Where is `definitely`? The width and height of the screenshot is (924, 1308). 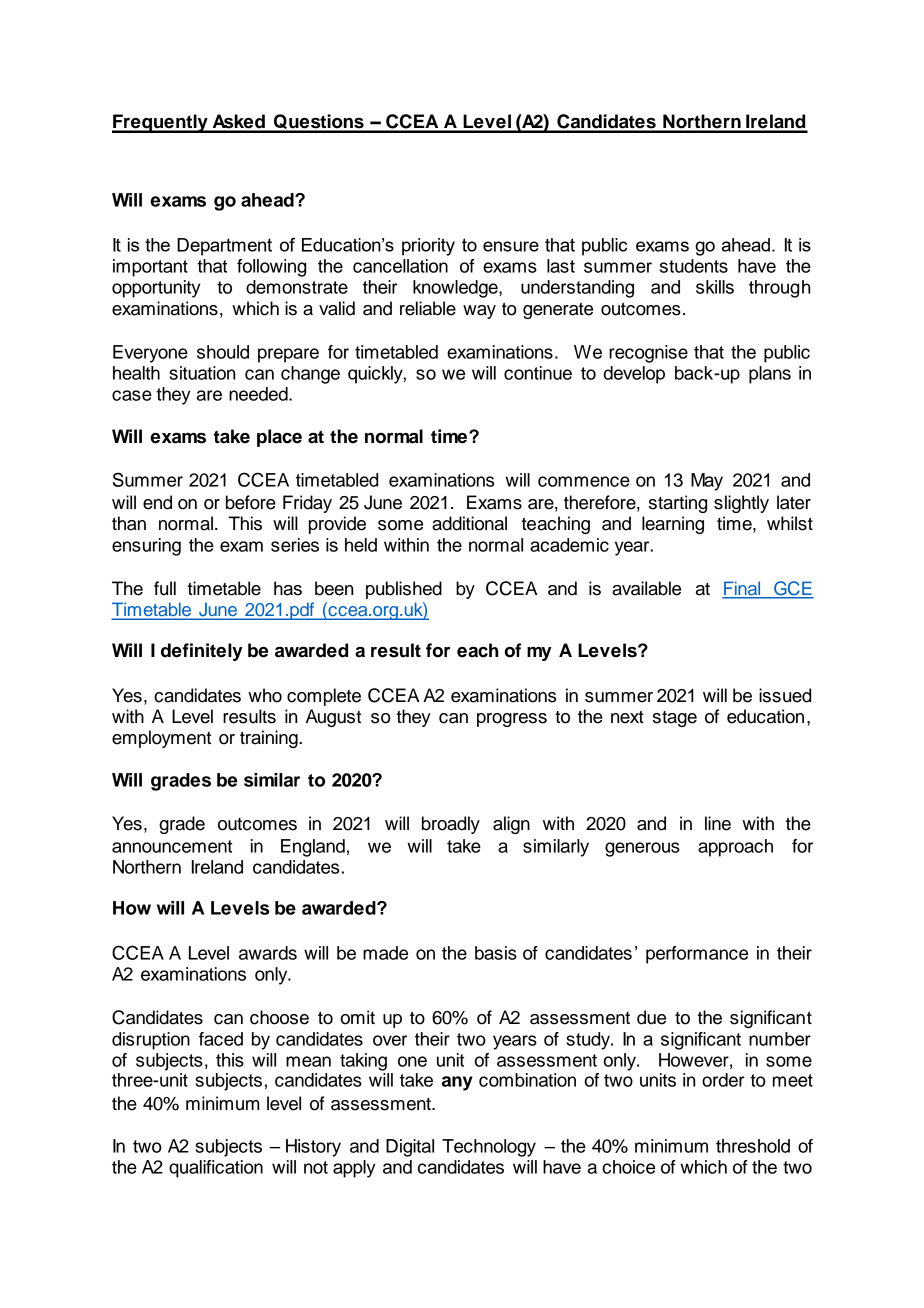
definitely is located at coordinates (202, 652).
